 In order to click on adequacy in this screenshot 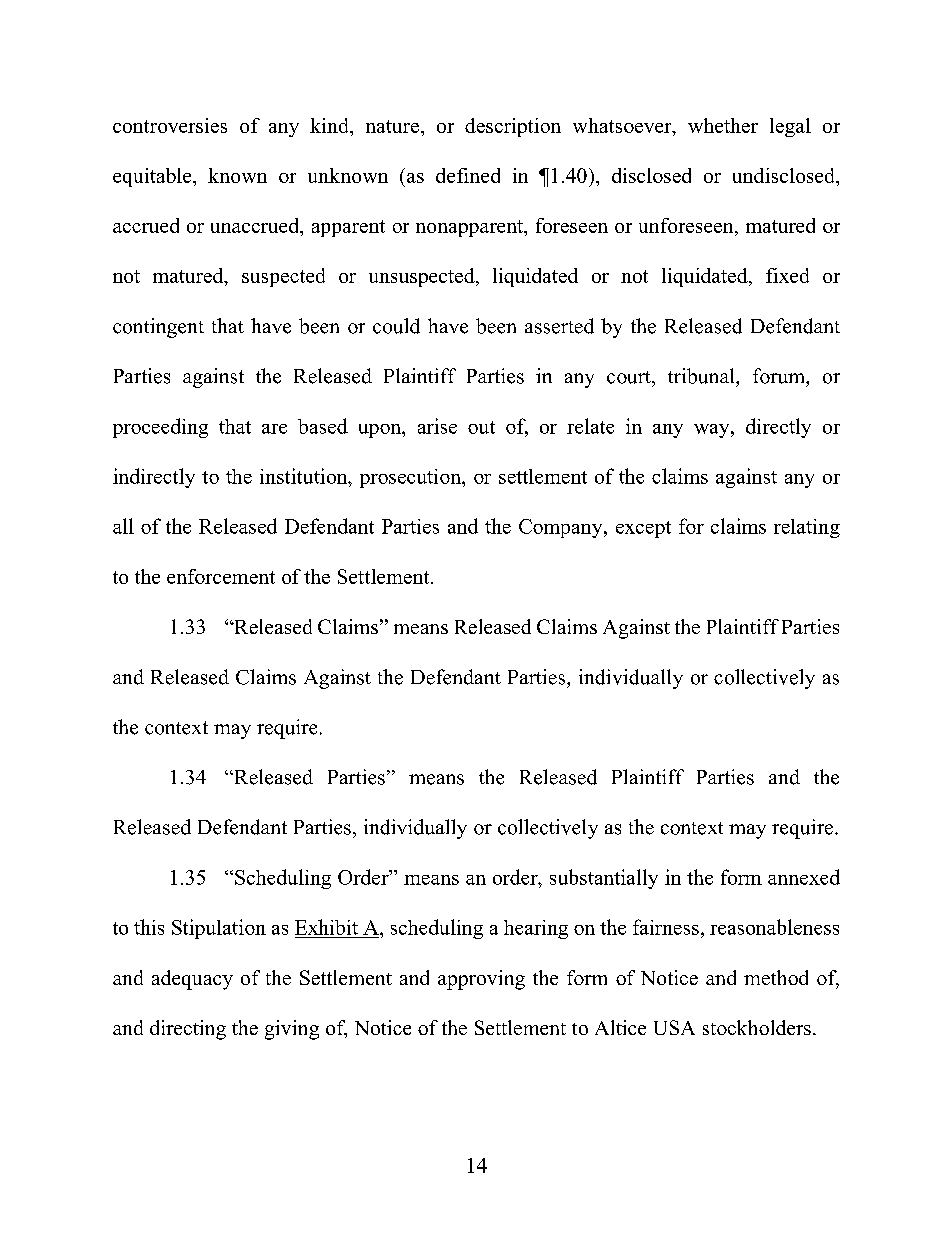, I will do `click(192, 980)`.
